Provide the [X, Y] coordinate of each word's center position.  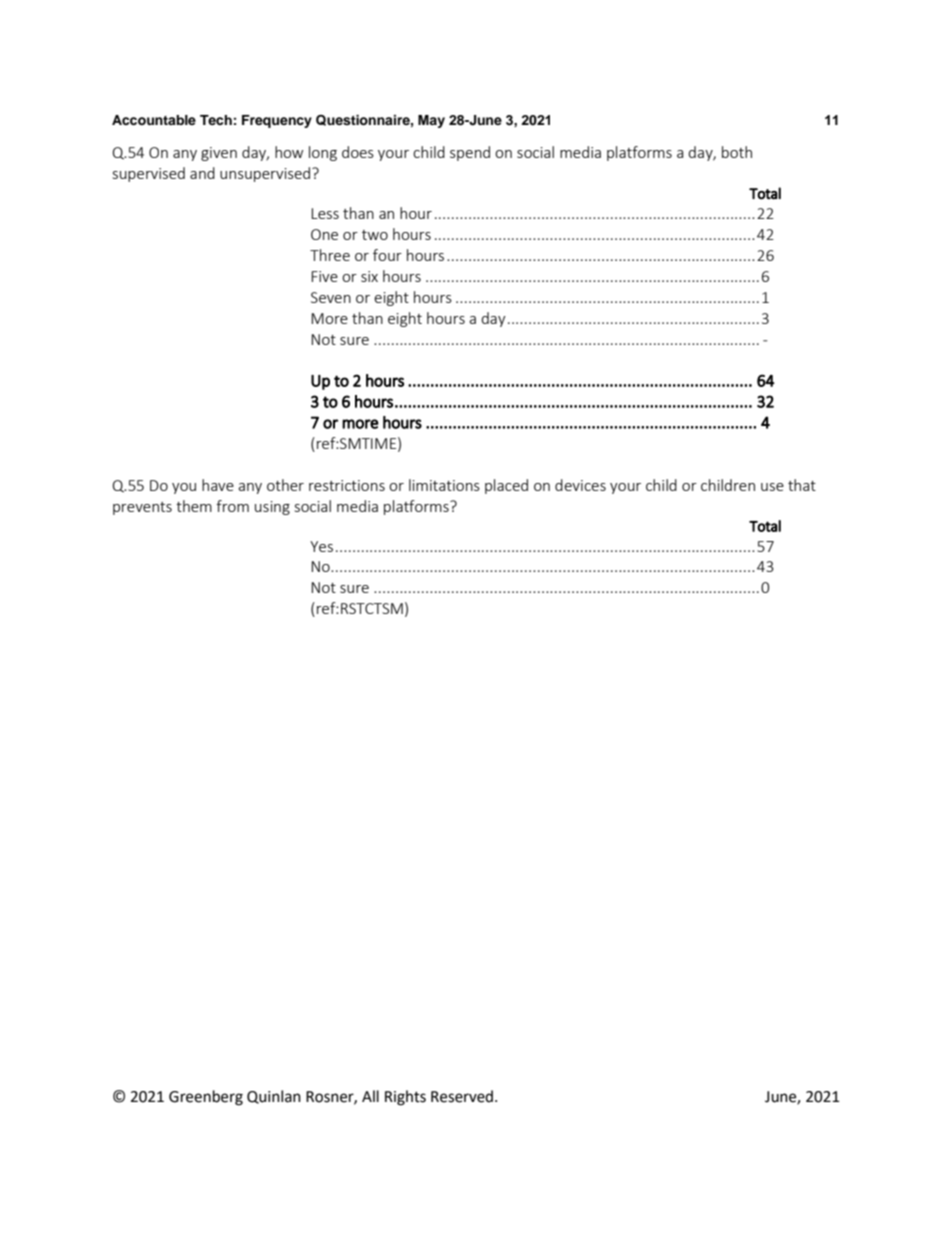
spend [470, 153]
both [737, 152]
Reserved [462, 1096]
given [219, 154]
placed [506, 486]
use [772, 487]
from [232, 506]
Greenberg [206, 1098]
